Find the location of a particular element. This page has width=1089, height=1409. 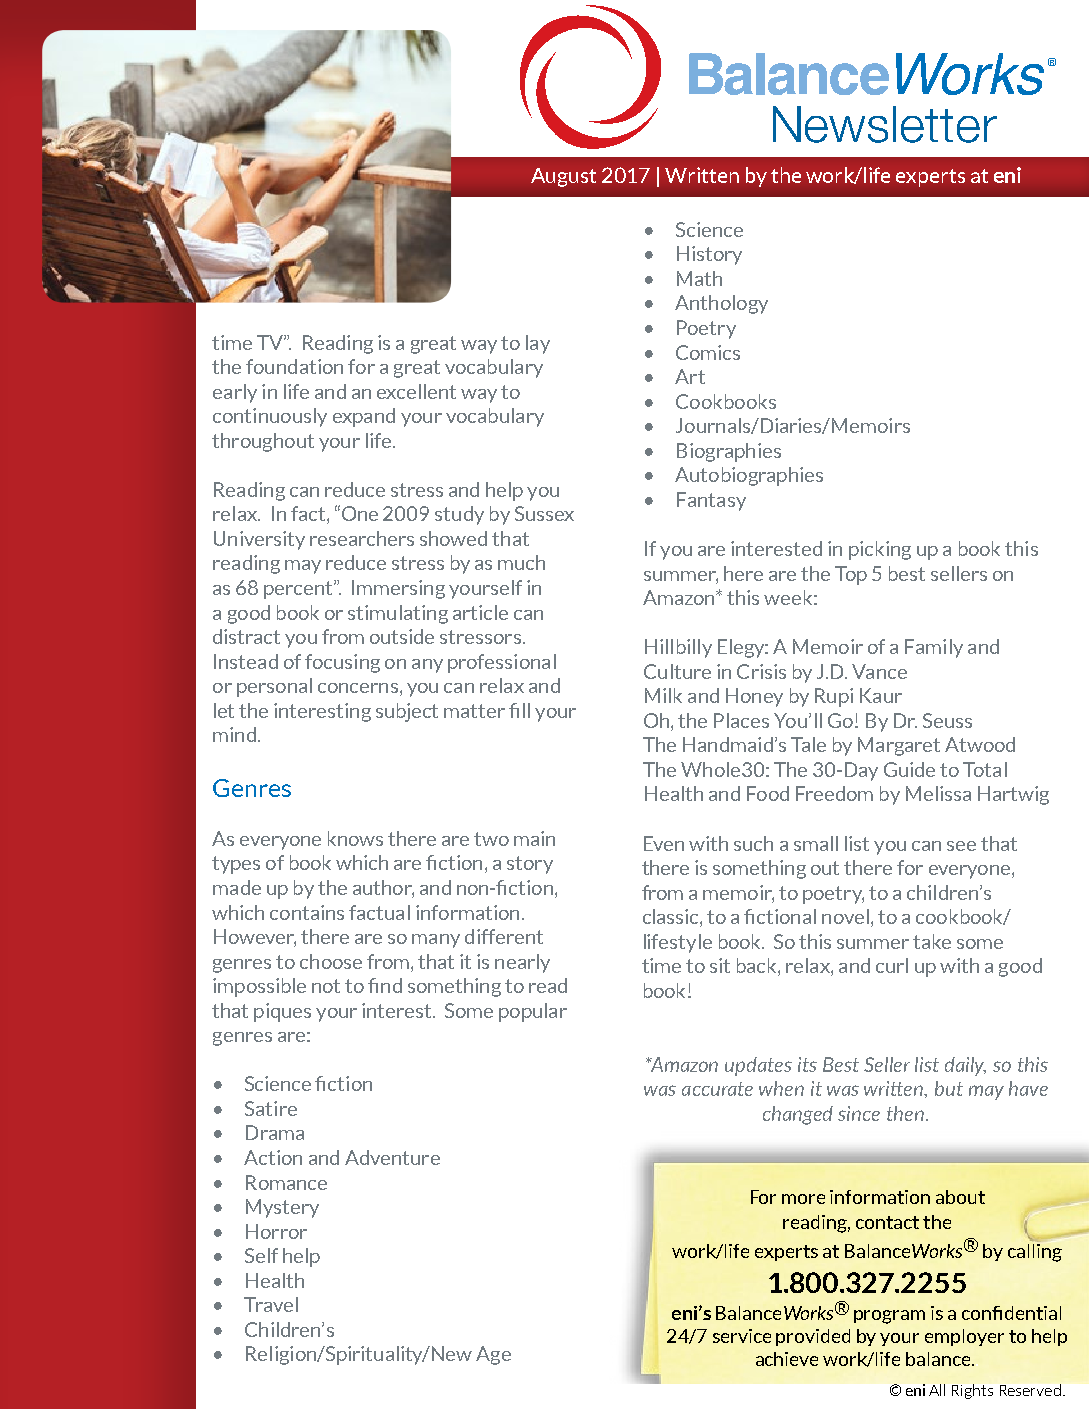

Newsletter is located at coordinates (885, 124).
